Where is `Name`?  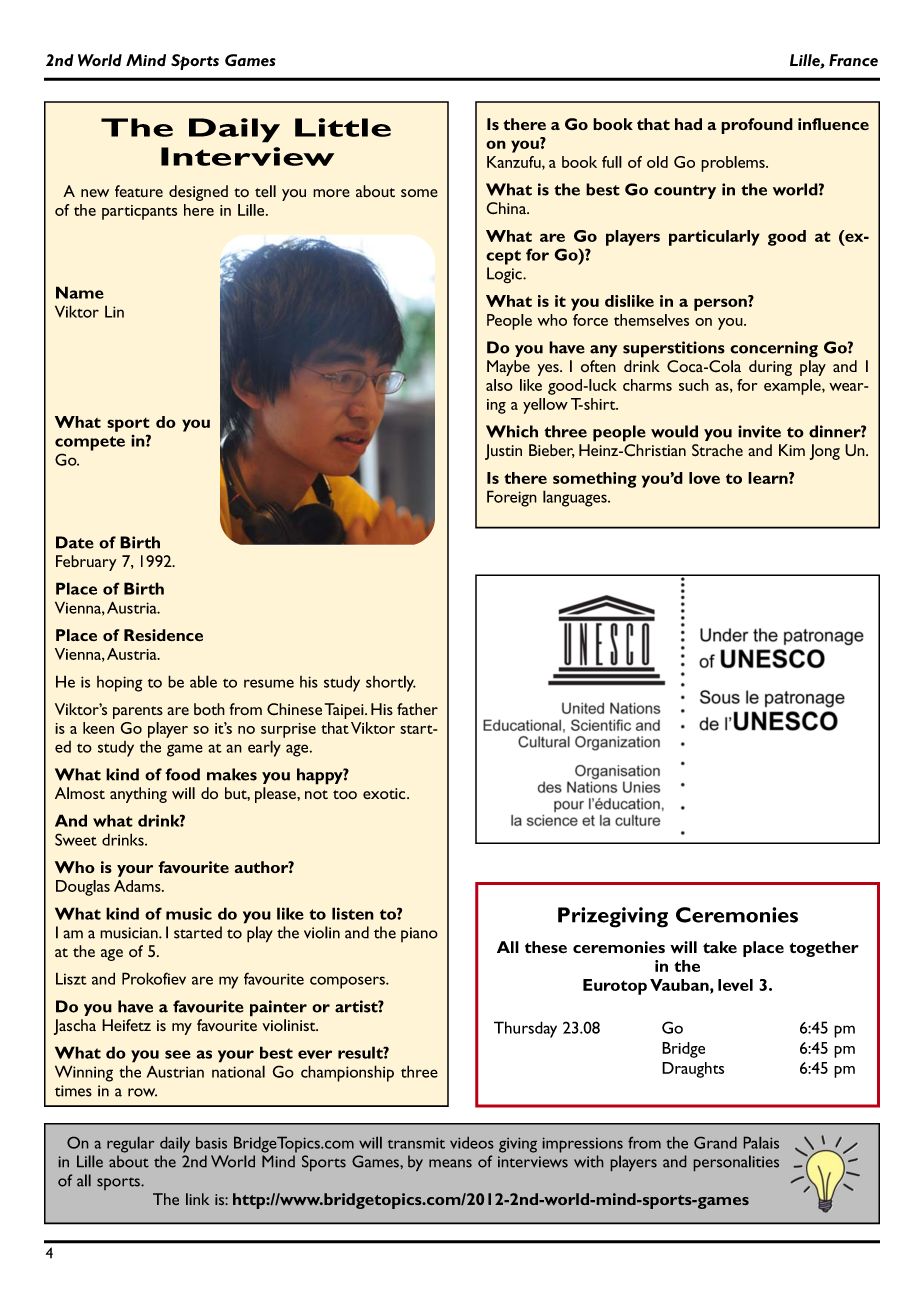 Name is located at coordinates (80, 292).
